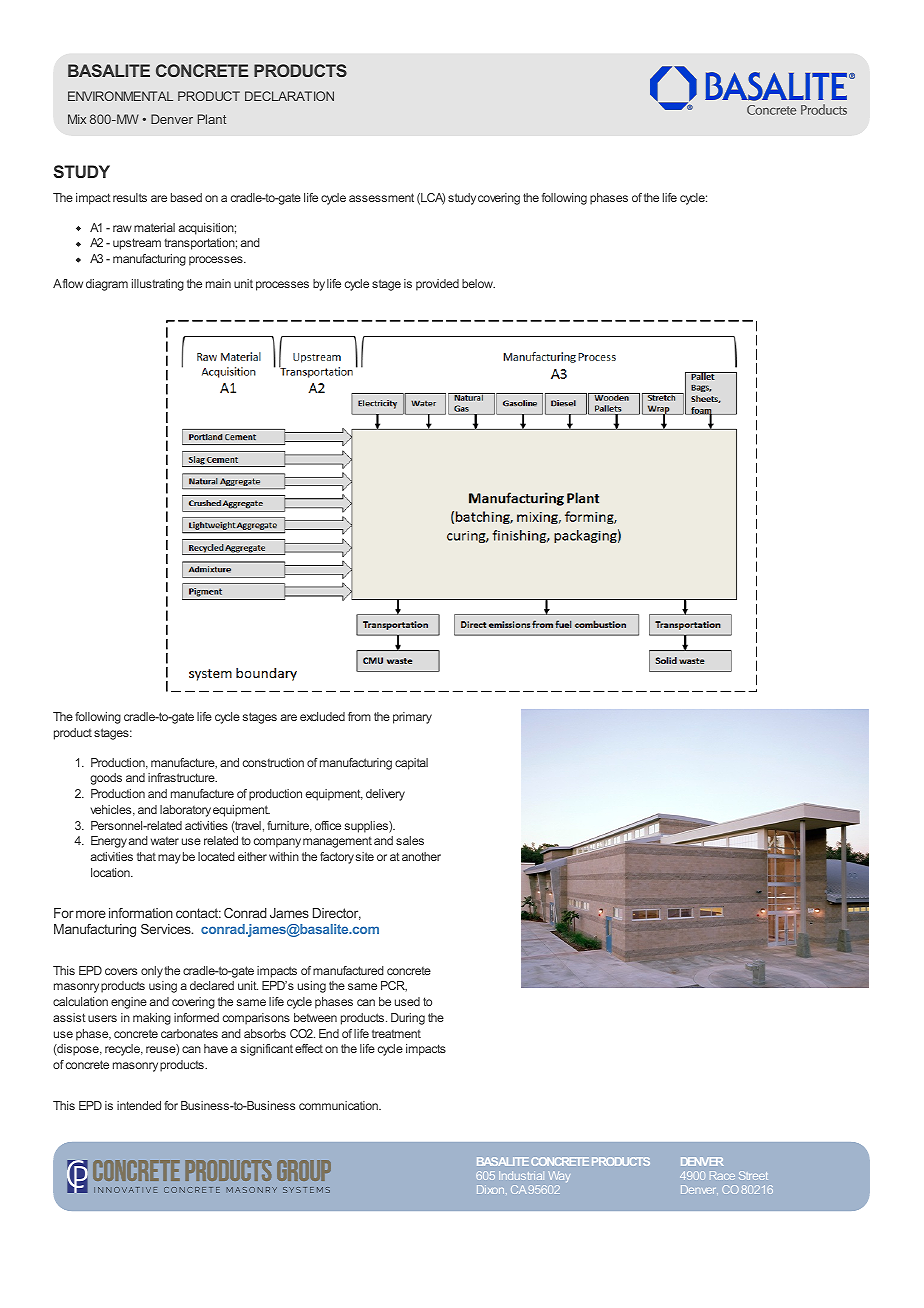  I want to click on infrastructure, so click(182, 777).
